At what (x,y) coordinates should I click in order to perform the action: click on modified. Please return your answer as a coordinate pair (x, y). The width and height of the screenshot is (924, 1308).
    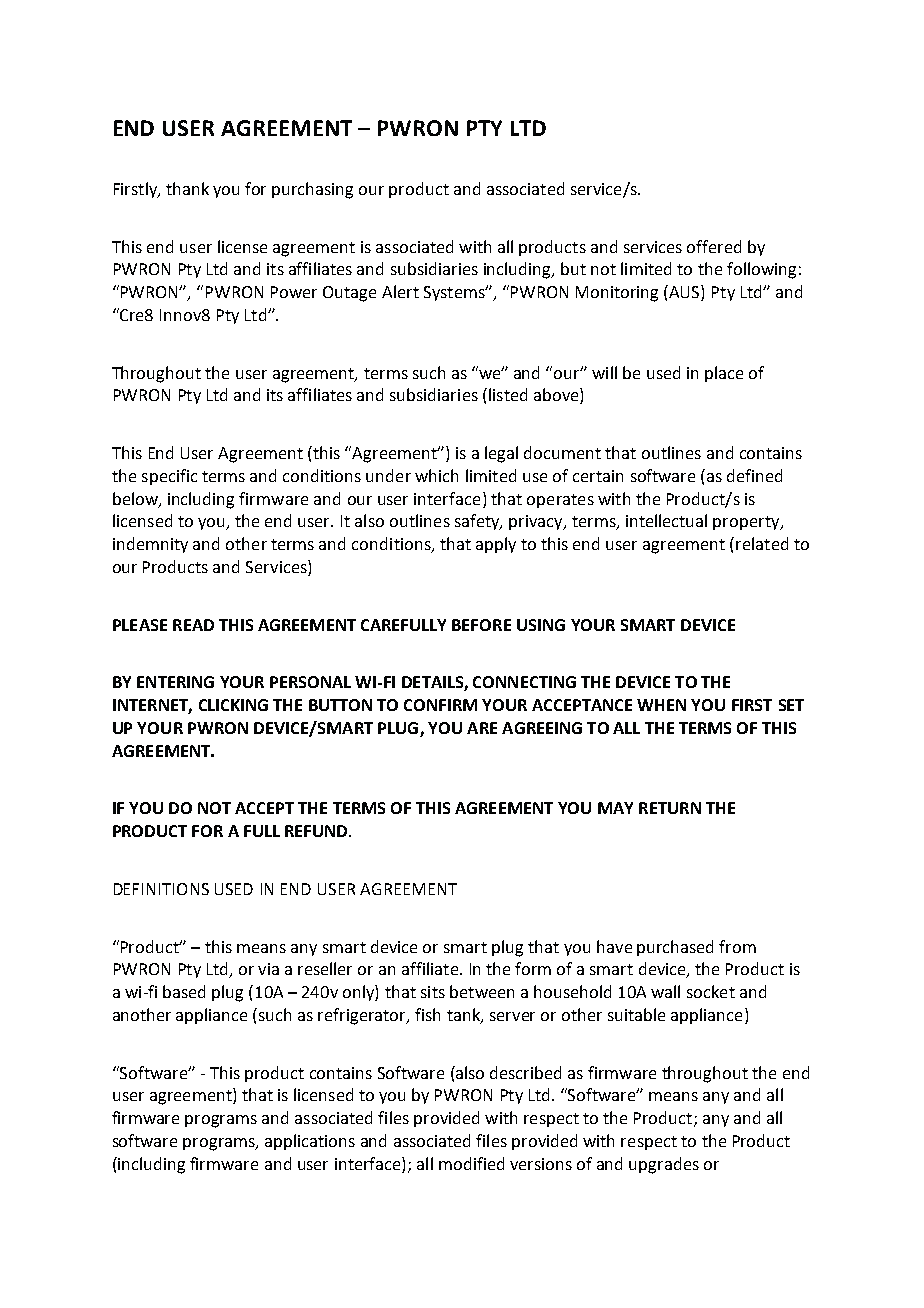
    Looking at the image, I should click on (471, 1163).
